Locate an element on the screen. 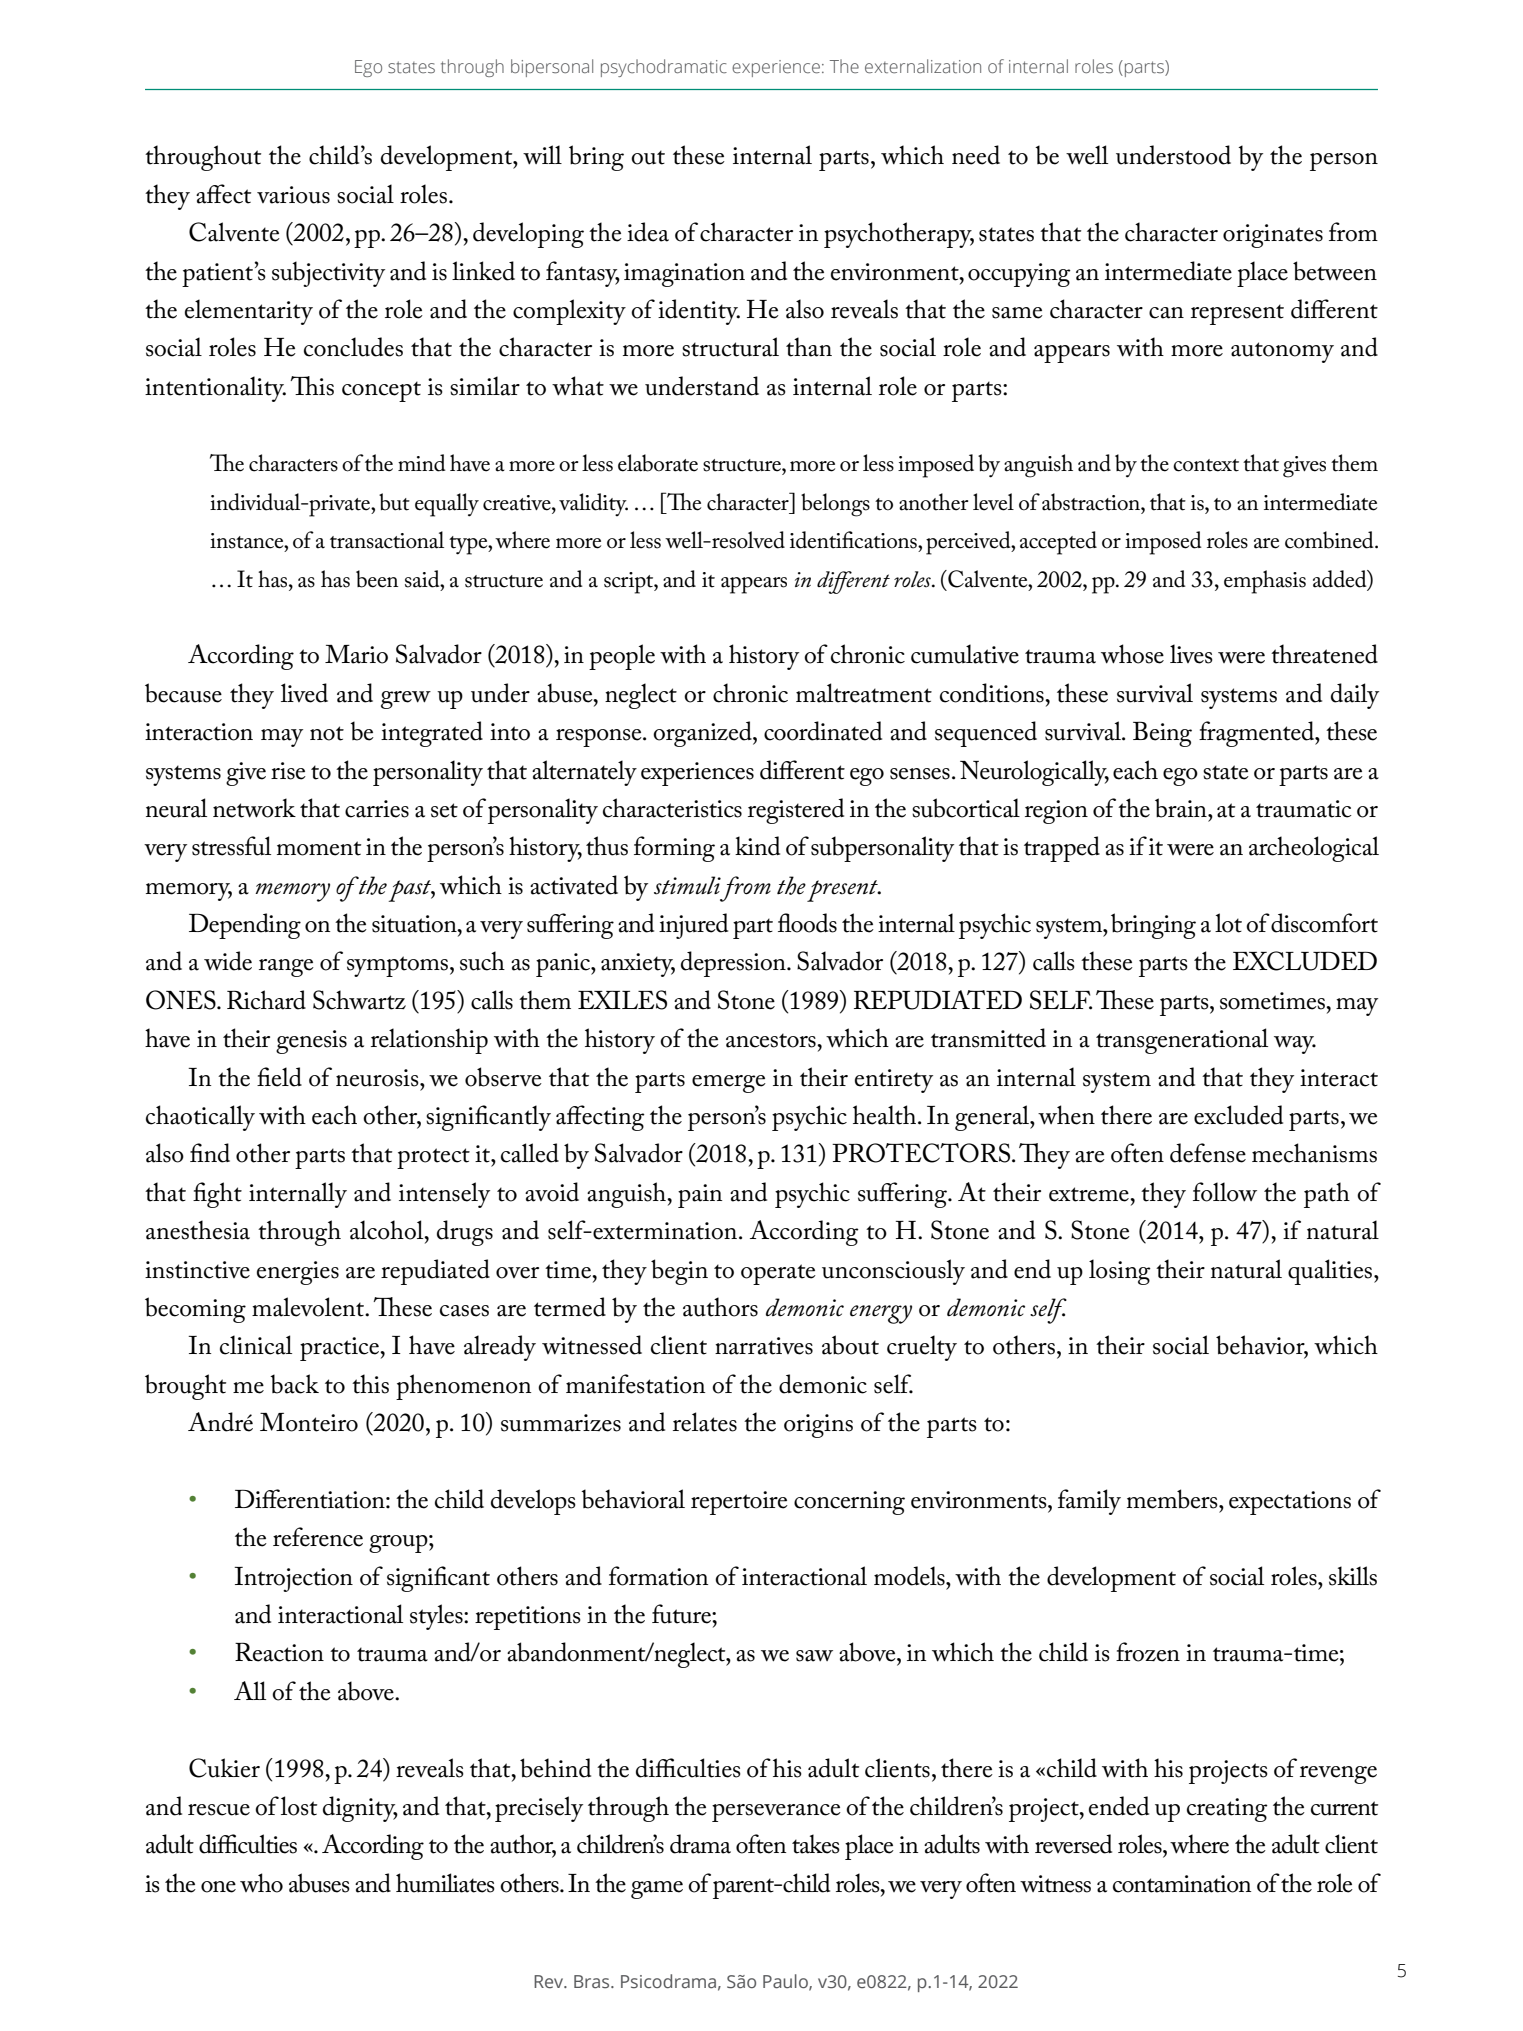 The height and width of the screenshot is (2031, 1523). Paulo is located at coordinates (786, 1982).
